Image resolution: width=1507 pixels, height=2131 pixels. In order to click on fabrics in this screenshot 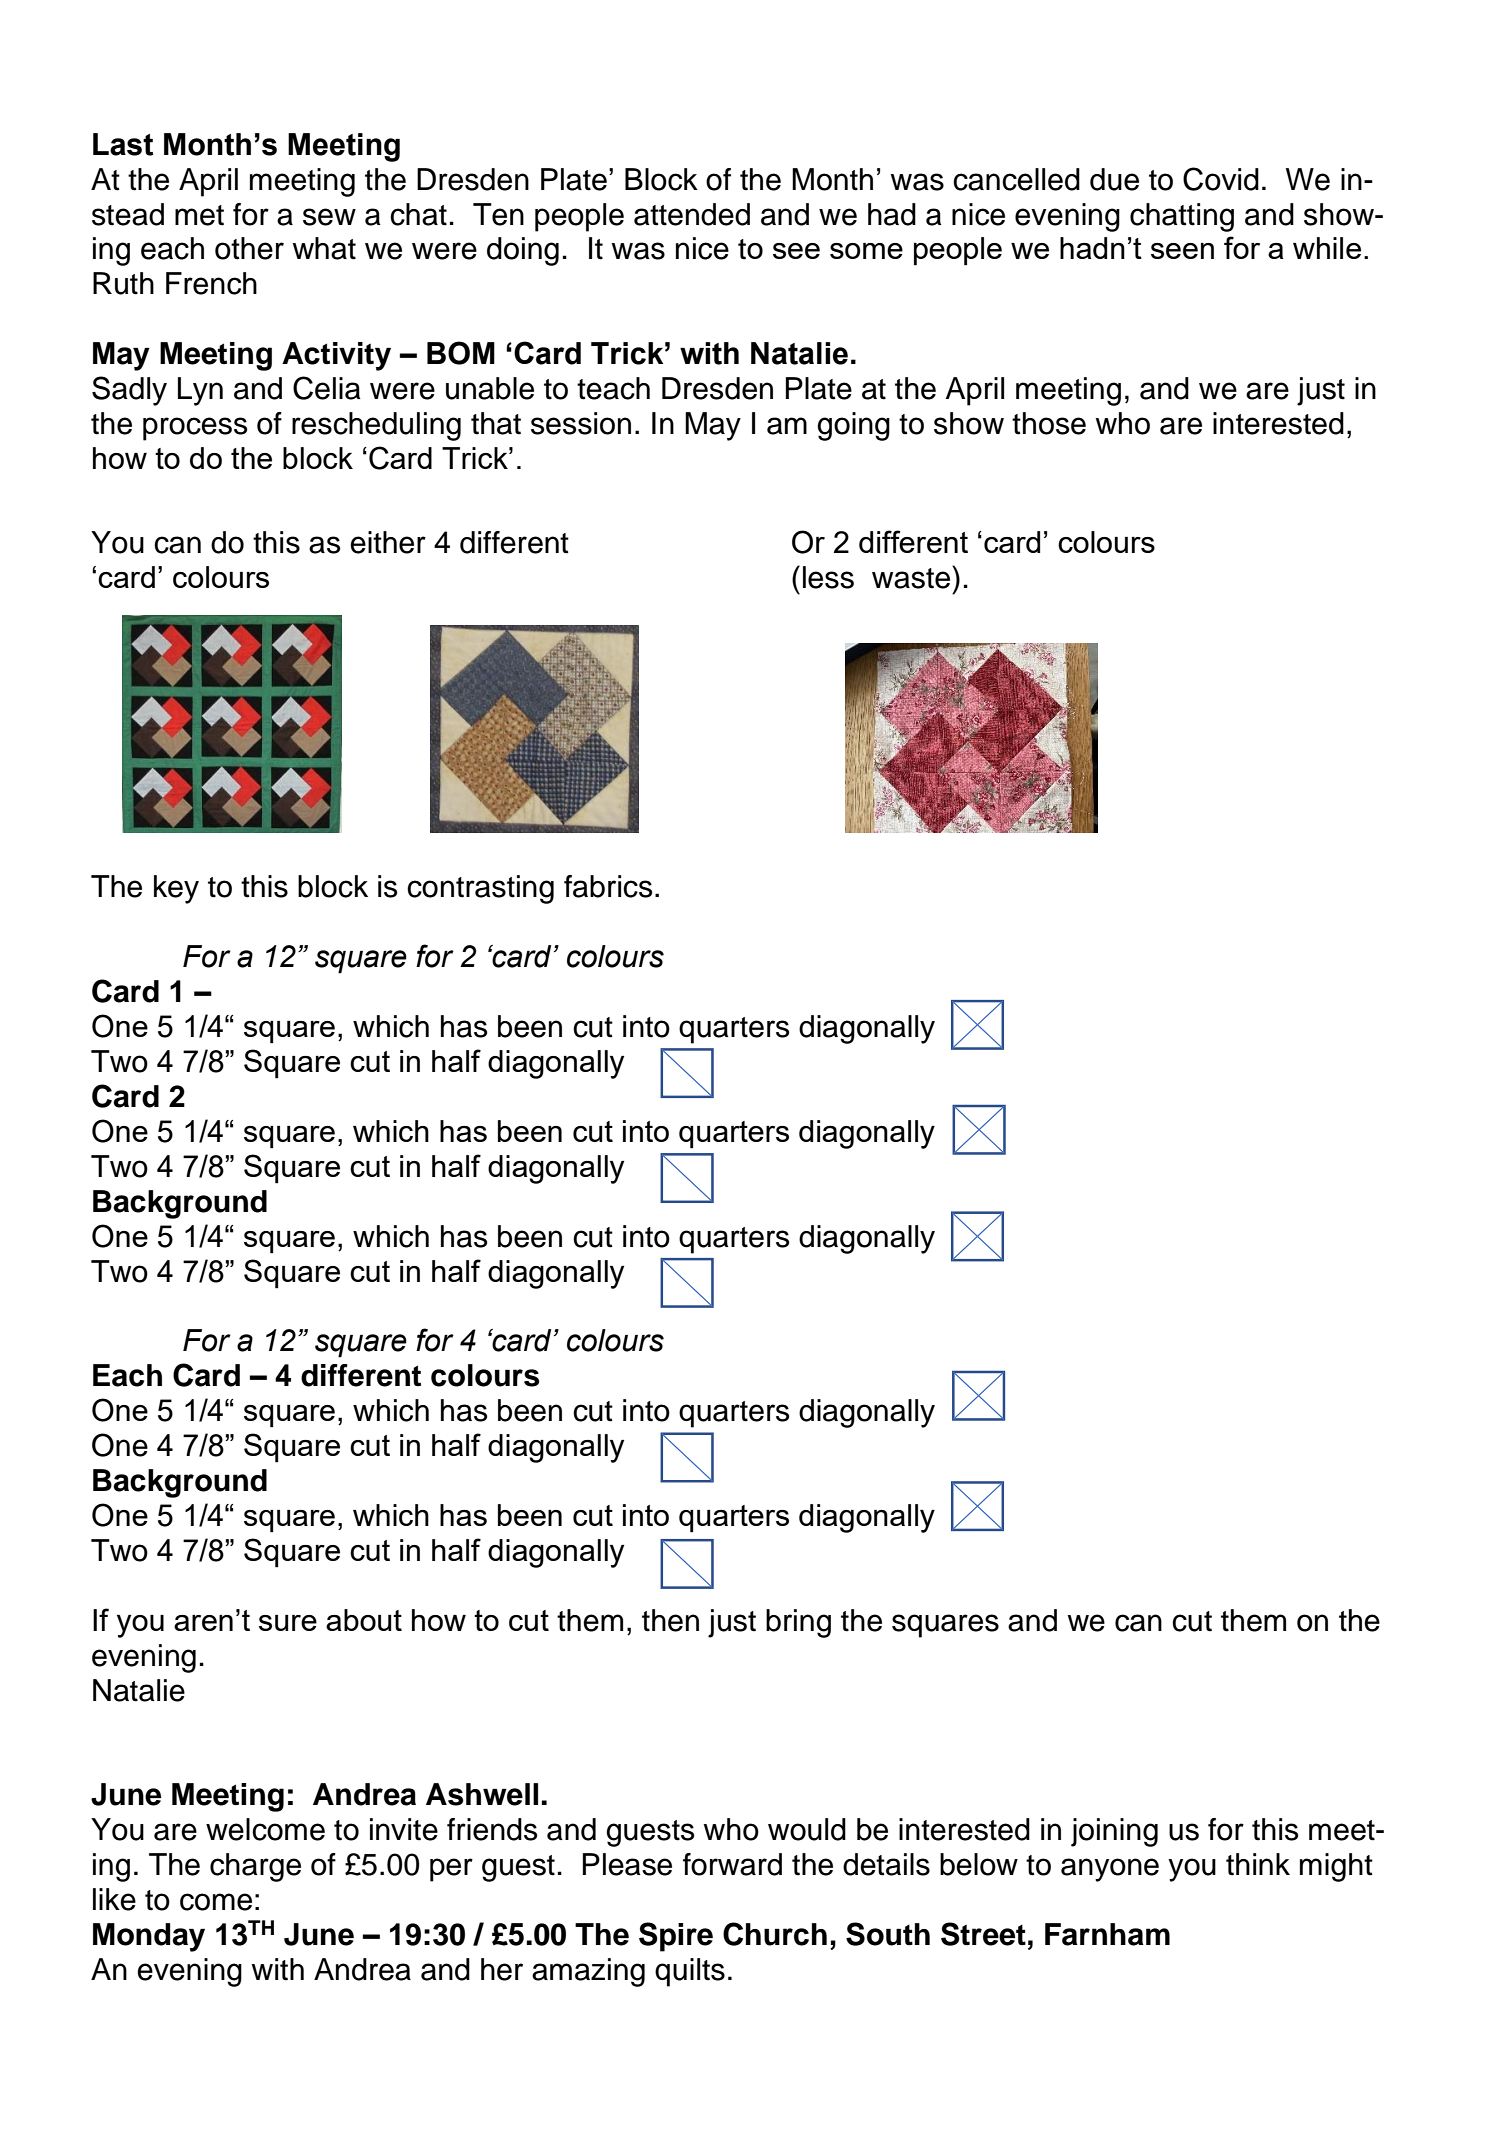, I will do `click(608, 886)`.
